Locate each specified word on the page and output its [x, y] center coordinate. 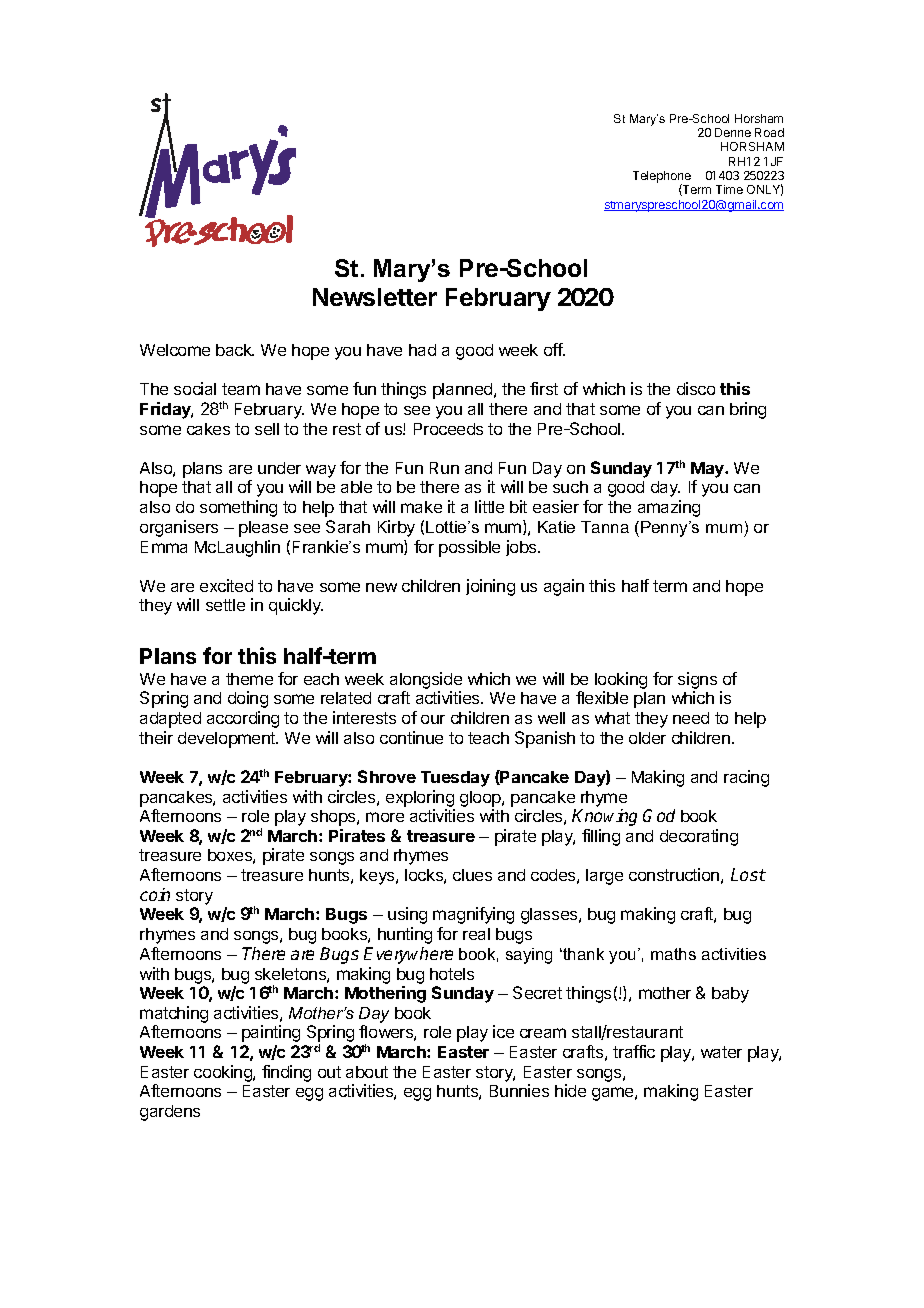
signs [697, 680]
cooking [224, 1073]
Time [729, 189]
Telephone [662, 178]
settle [225, 605]
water [721, 1052]
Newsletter [375, 297]
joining [490, 587]
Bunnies [519, 1090]
